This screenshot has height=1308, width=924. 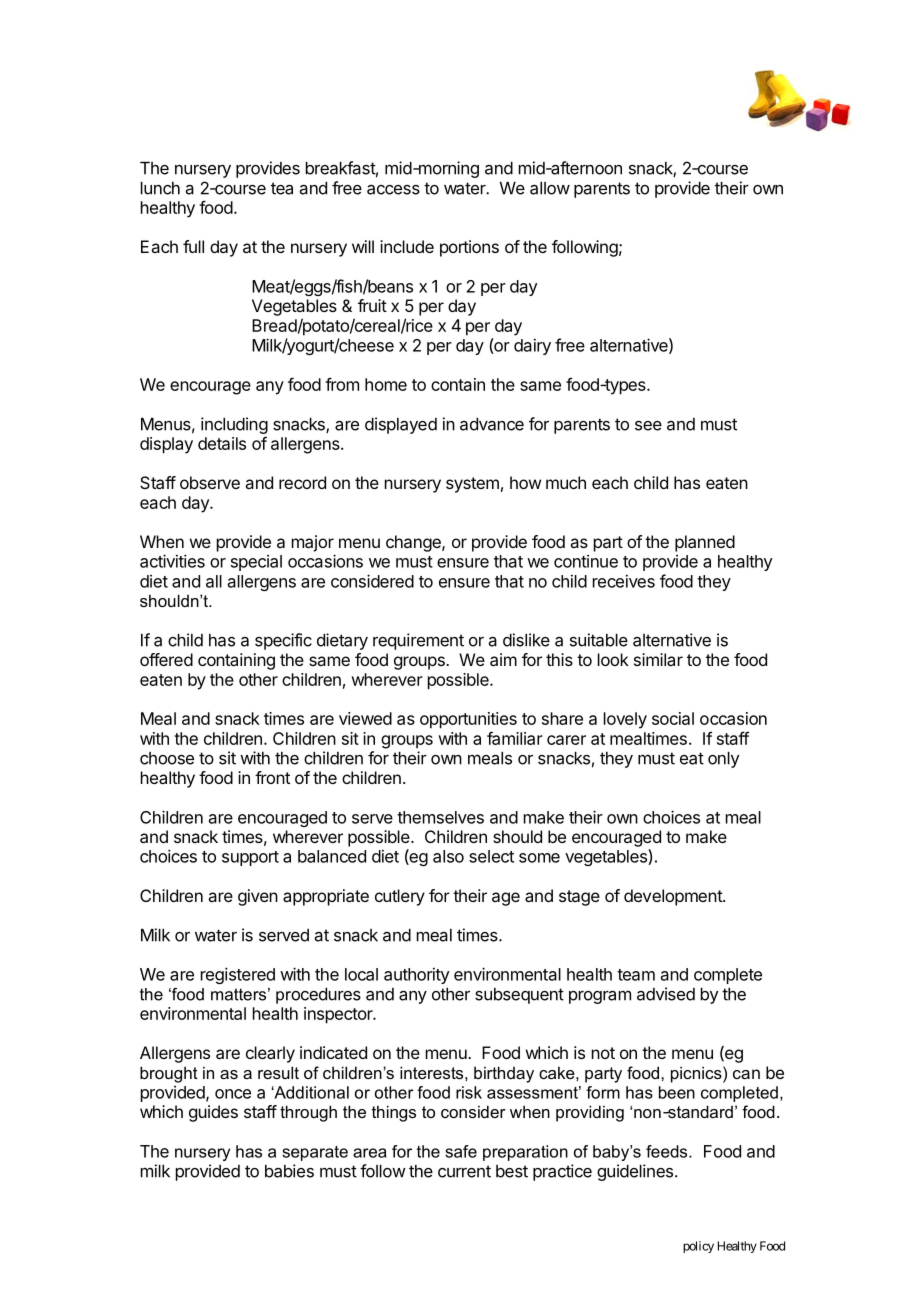 What do you see at coordinates (167, 758) in the screenshot?
I see `choose` at bounding box center [167, 758].
